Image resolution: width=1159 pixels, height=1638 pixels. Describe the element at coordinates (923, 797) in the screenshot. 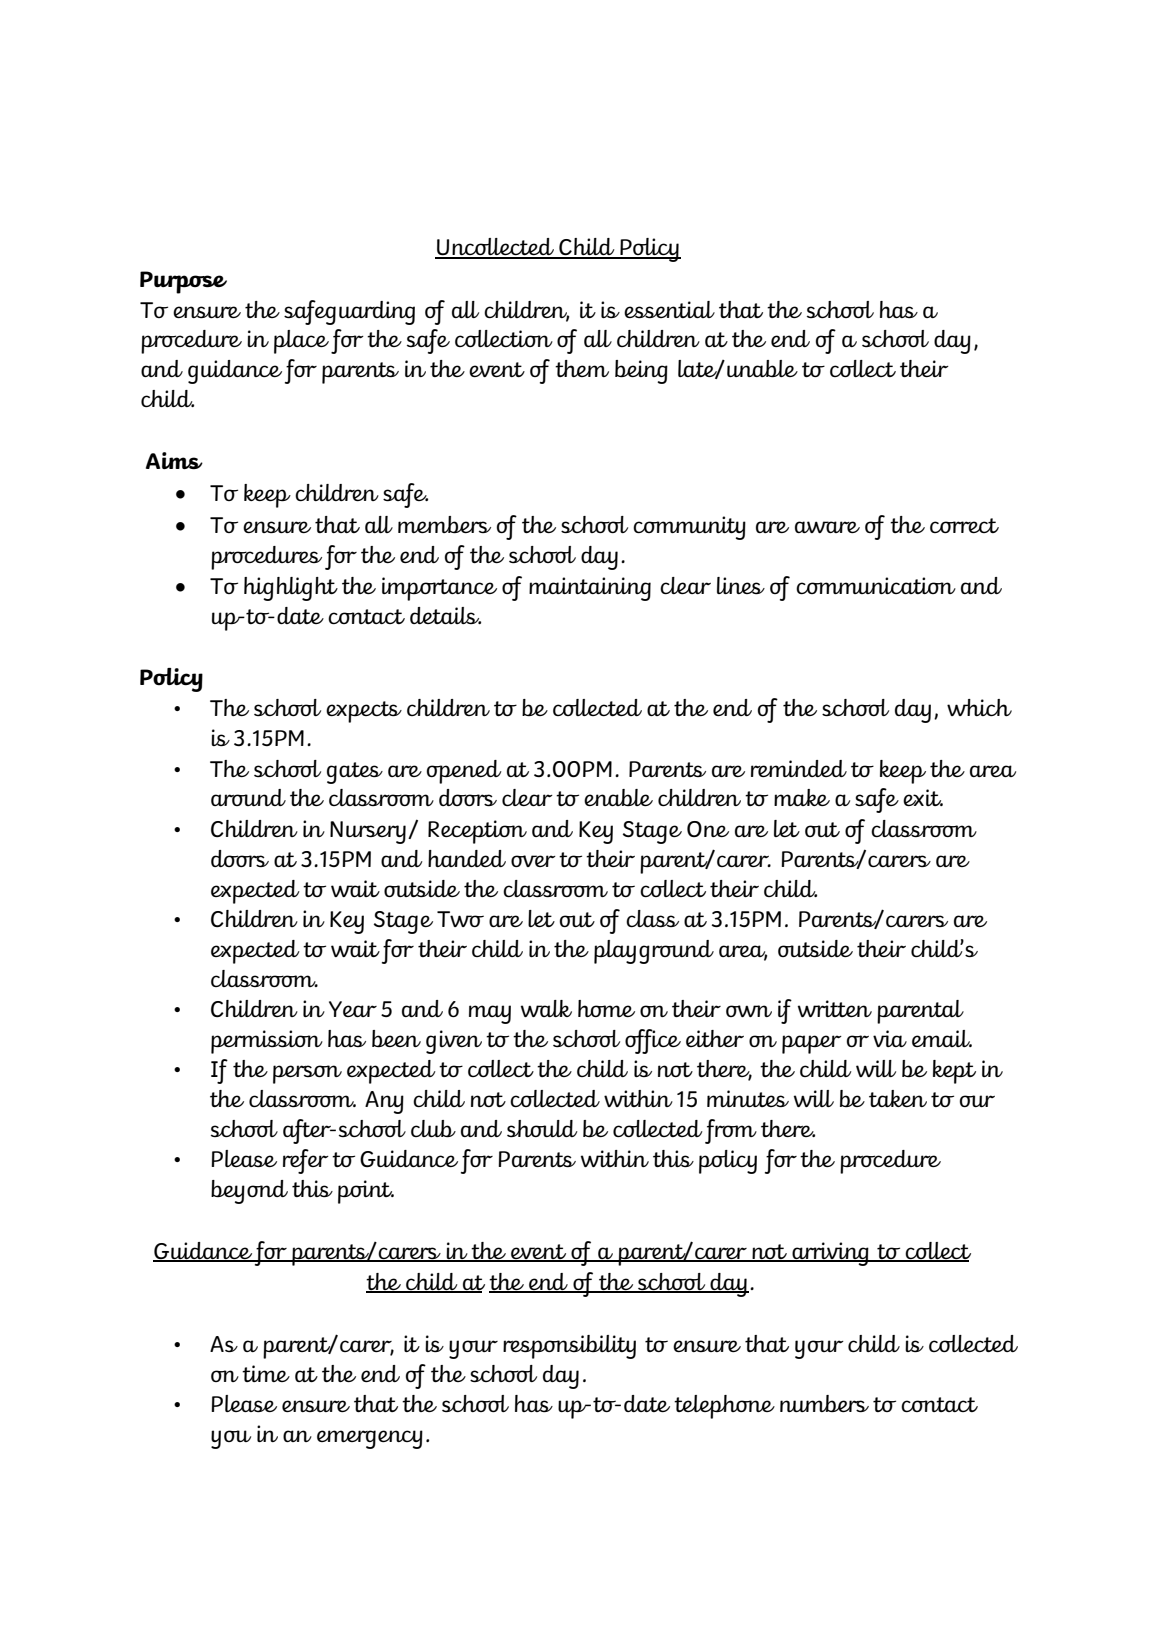

I see `exit` at that location.
